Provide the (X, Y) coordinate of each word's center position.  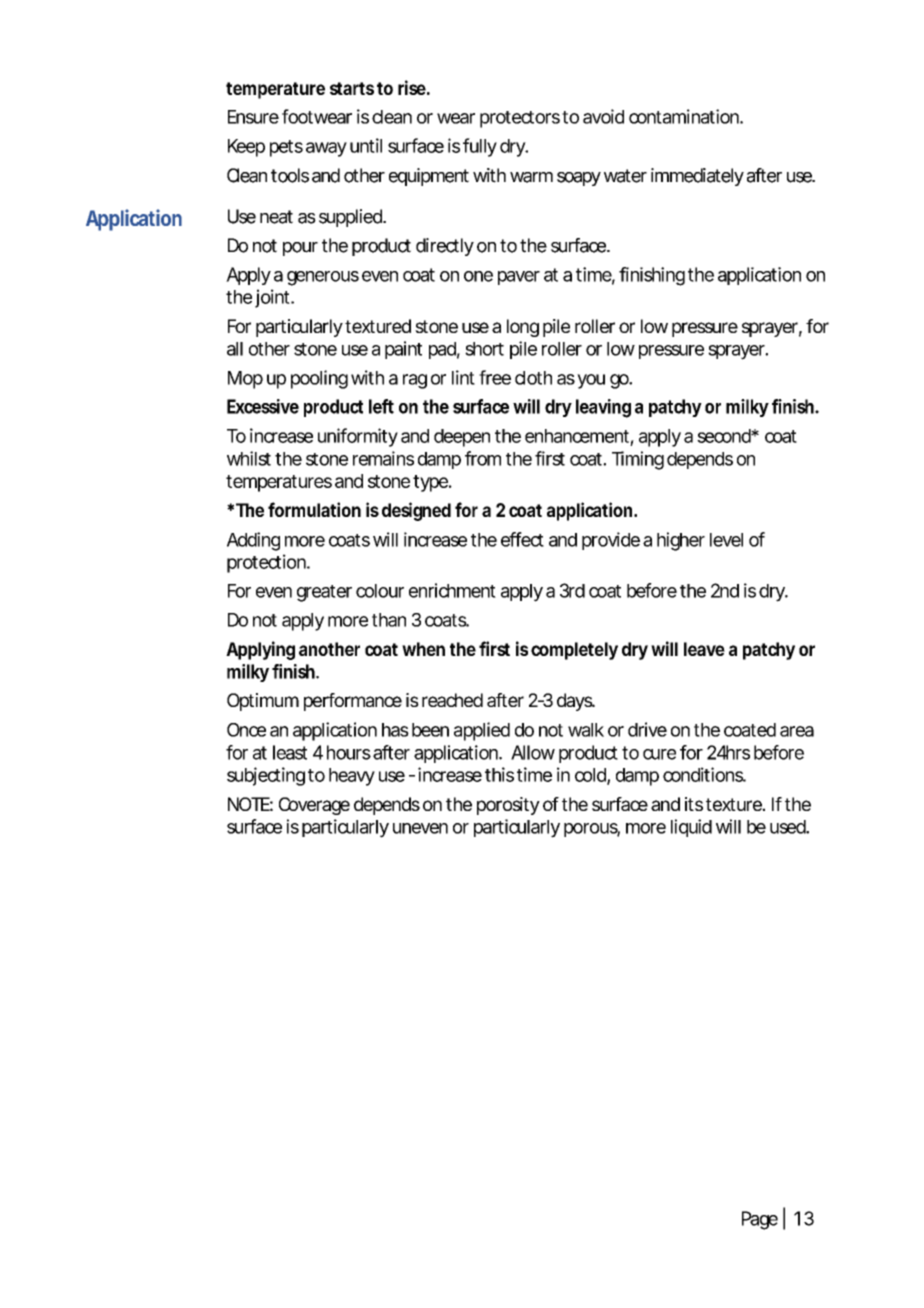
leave (704, 649)
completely (574, 651)
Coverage (314, 806)
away (326, 149)
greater (324, 593)
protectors (520, 119)
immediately (697, 177)
